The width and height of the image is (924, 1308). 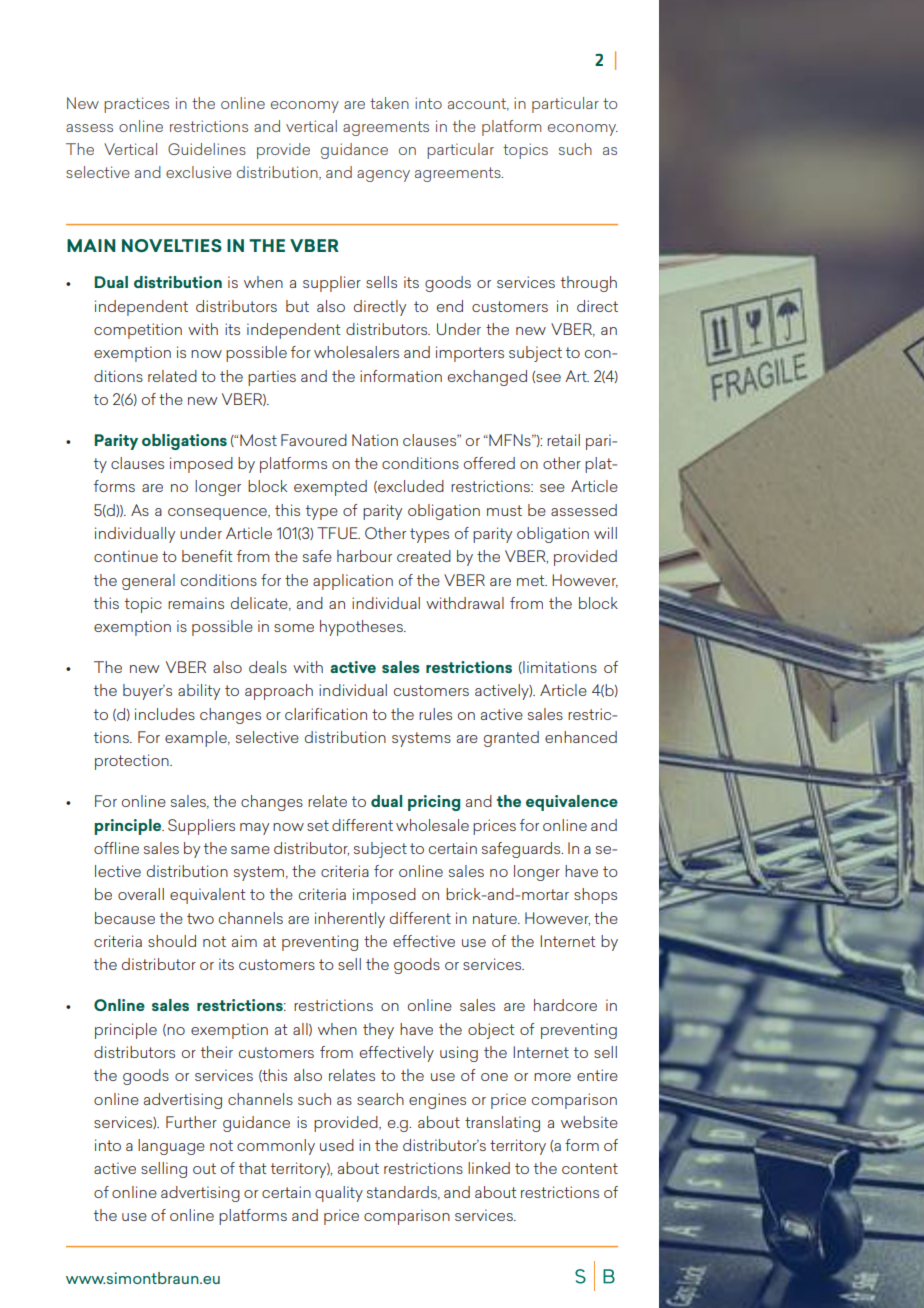 What do you see at coordinates (138, 331) in the image?
I see `competition` at bounding box center [138, 331].
